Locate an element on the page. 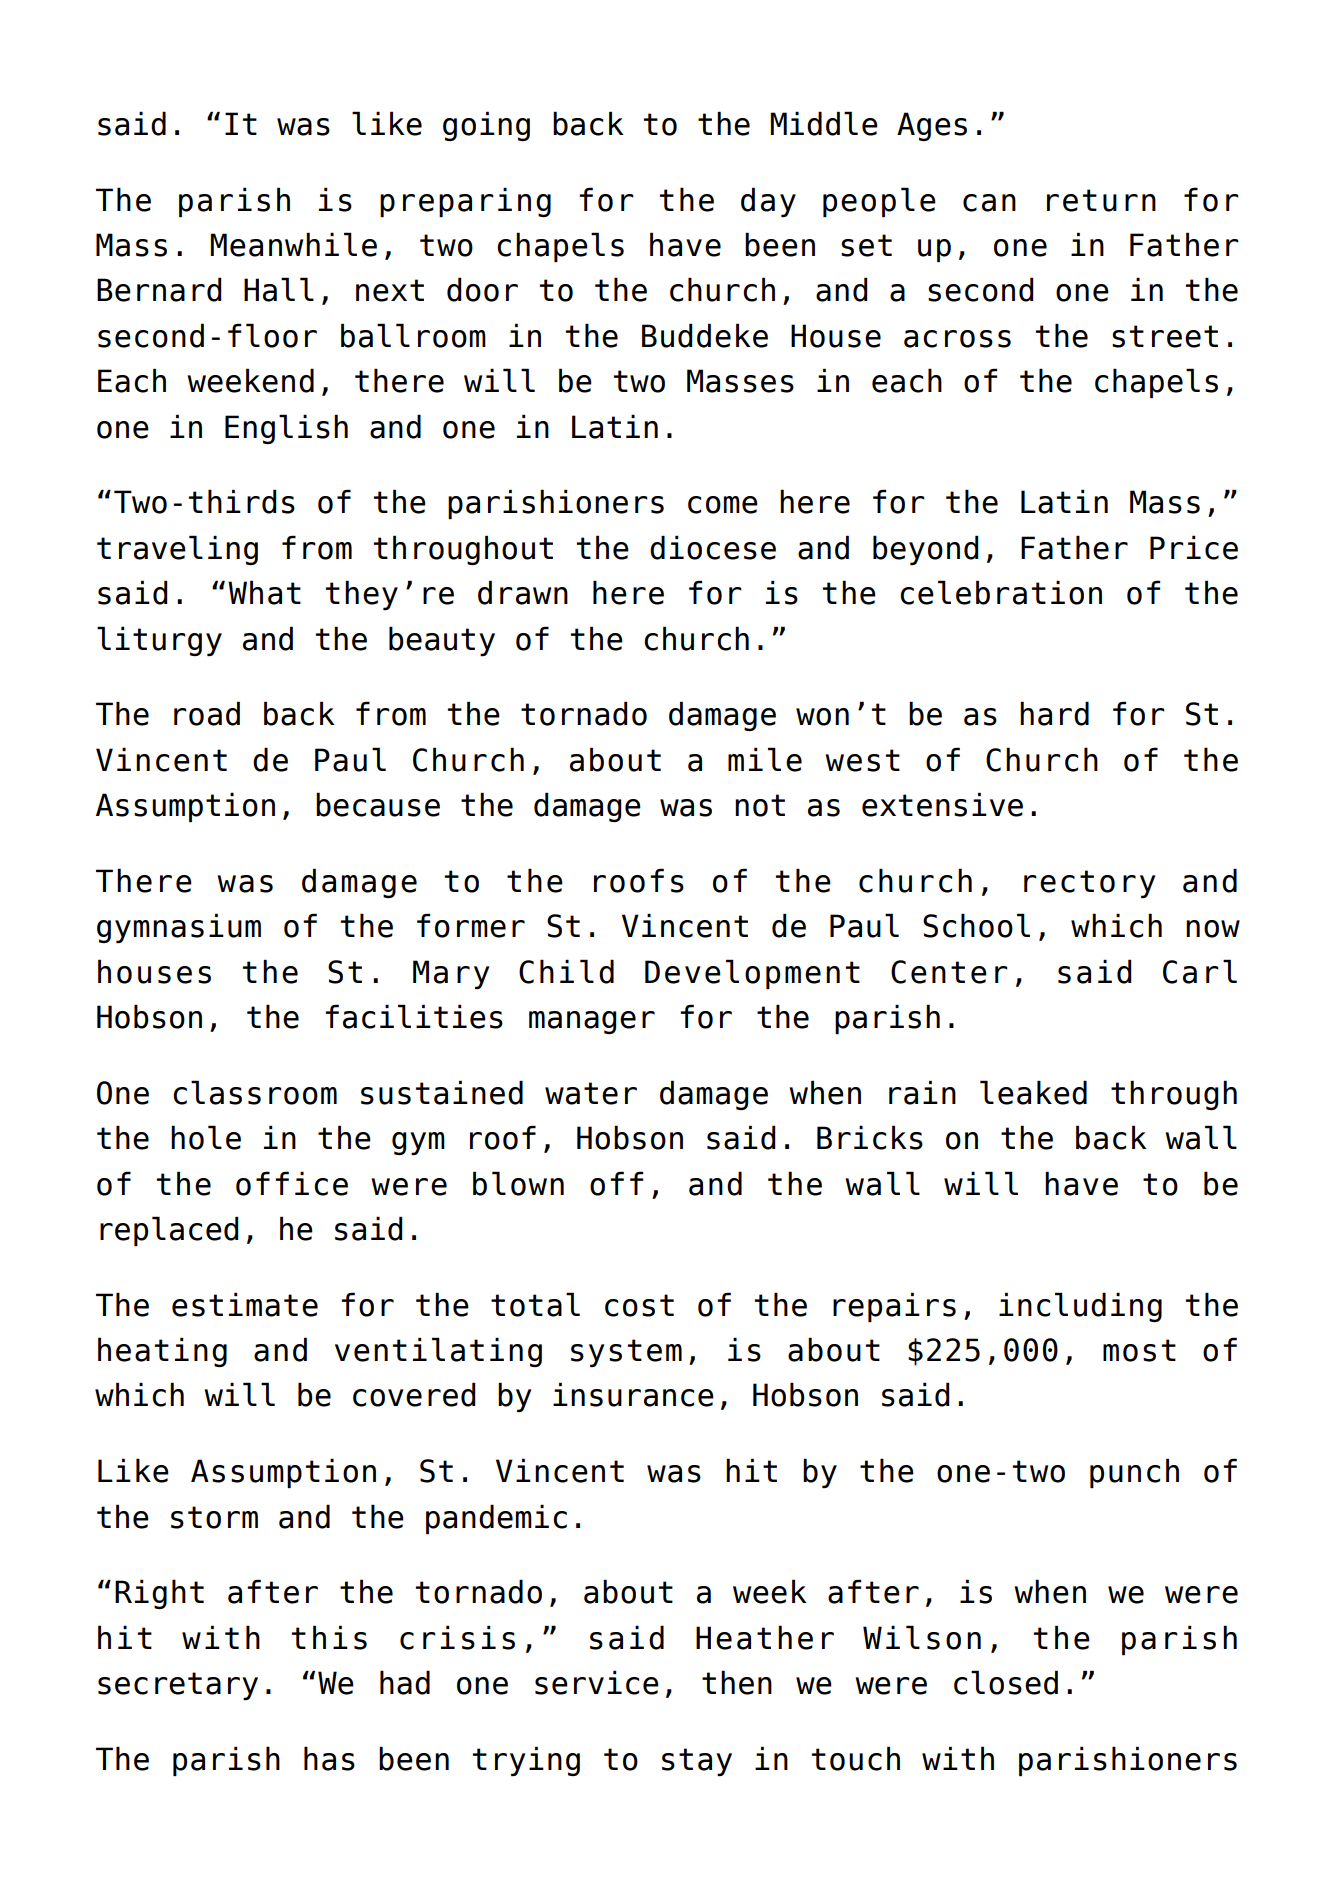  day is located at coordinates (768, 202).
